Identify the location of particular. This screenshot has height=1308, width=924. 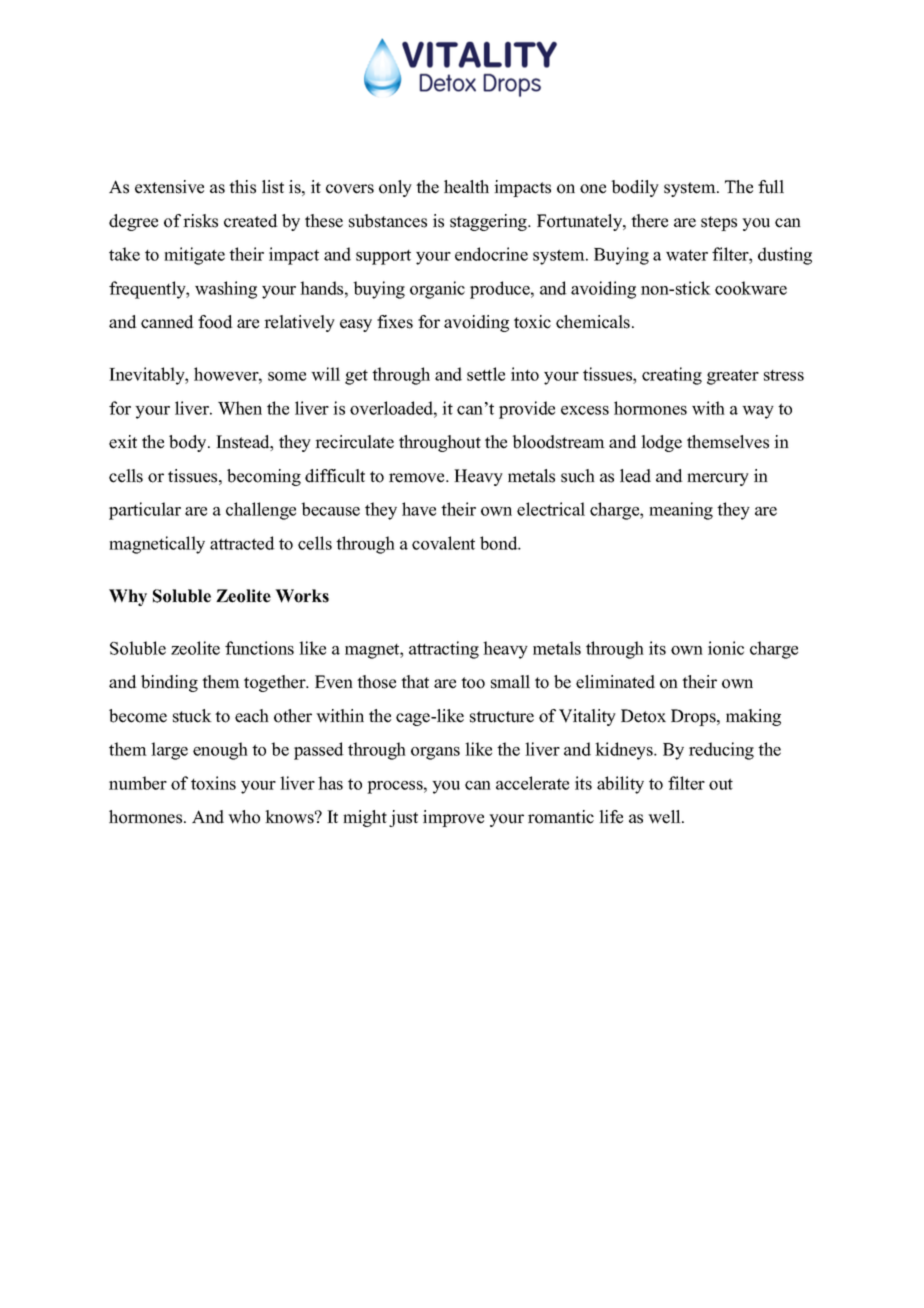
(145, 511).
